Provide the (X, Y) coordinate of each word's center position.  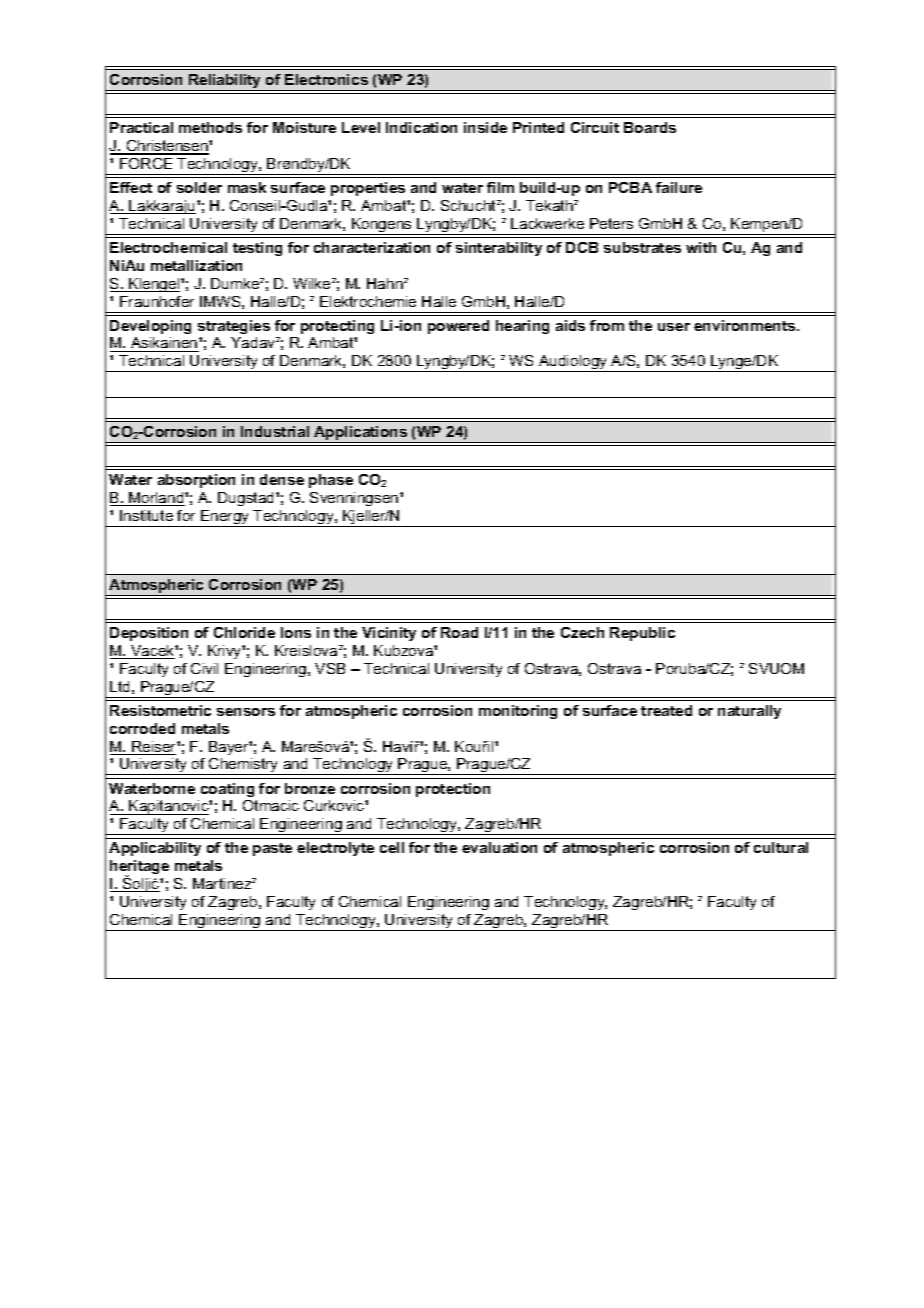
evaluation (499, 847)
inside (485, 127)
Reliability (225, 82)
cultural (781, 847)
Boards (650, 127)
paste (272, 849)
